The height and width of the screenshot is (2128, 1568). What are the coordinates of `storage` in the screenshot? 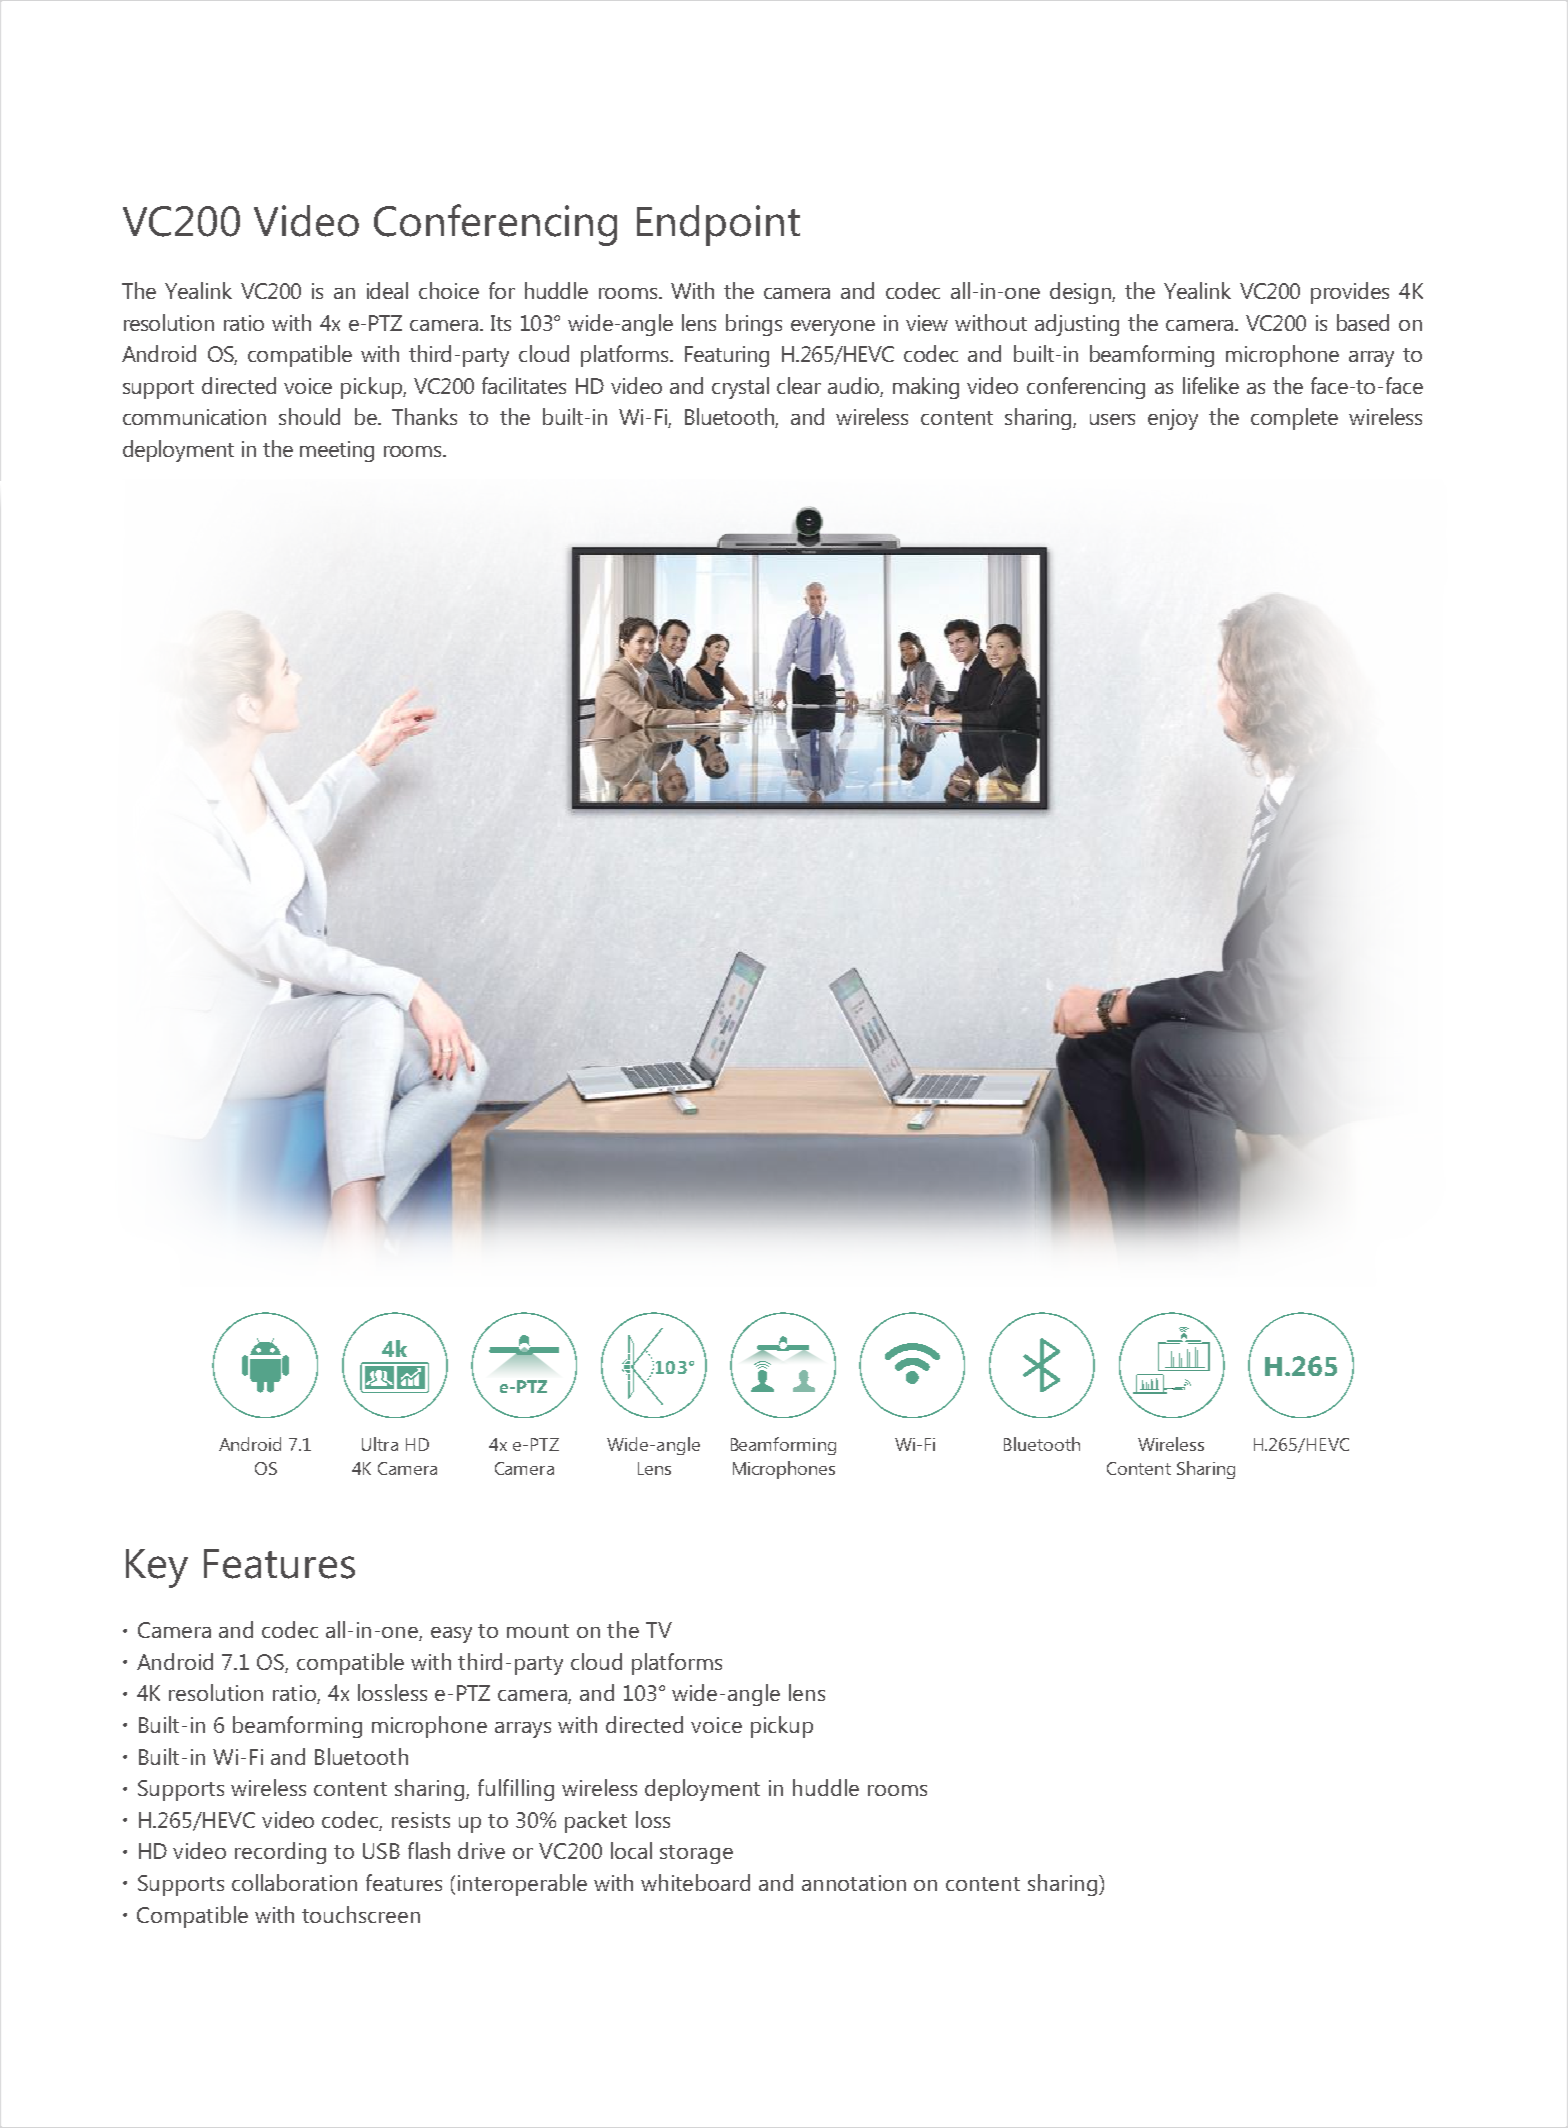 It's located at (696, 1854).
